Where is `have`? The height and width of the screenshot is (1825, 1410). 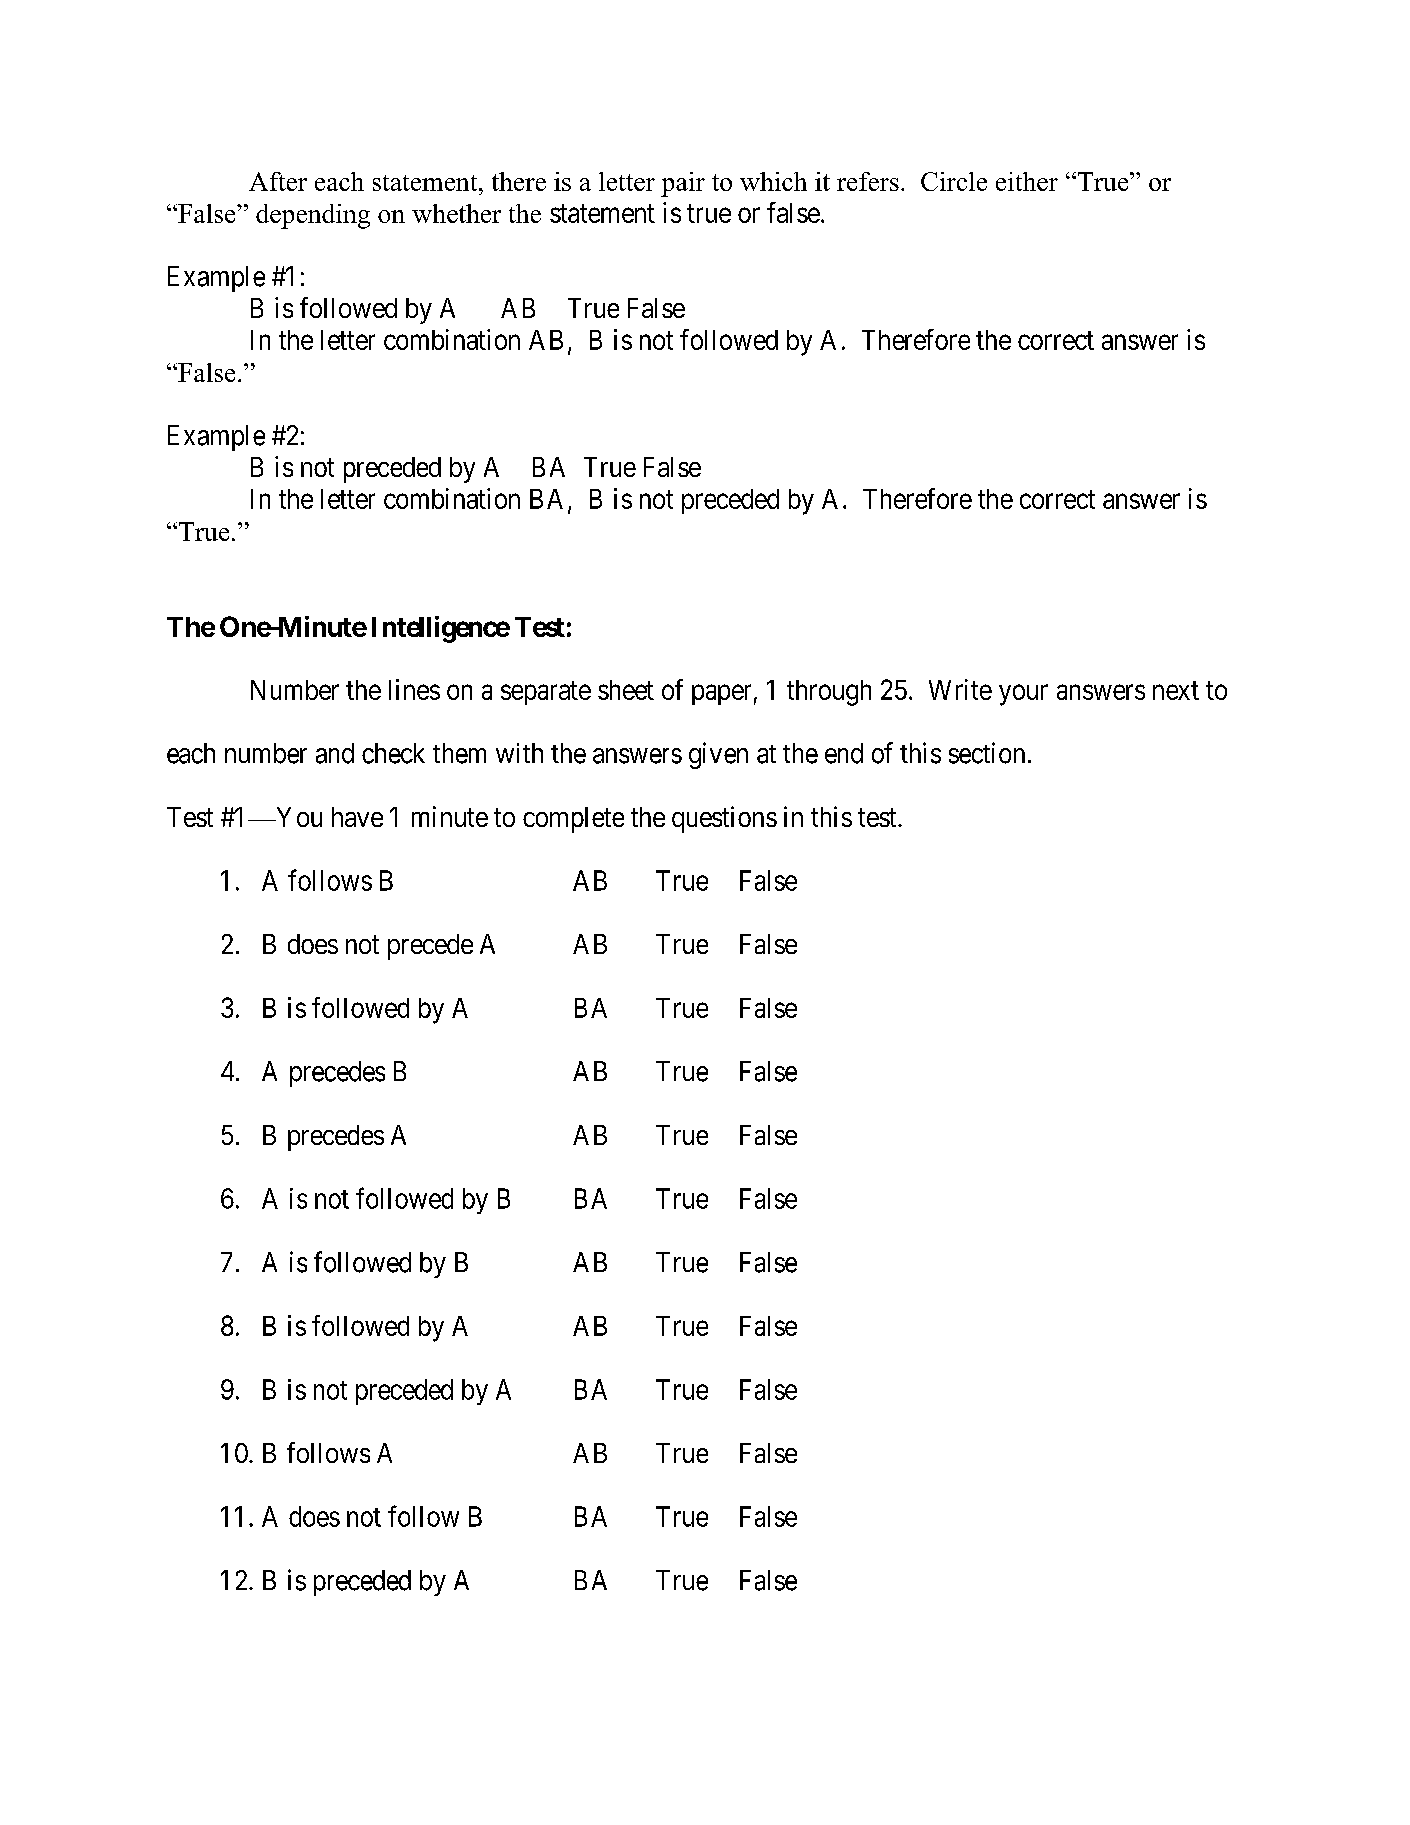 have is located at coordinates (357, 817).
